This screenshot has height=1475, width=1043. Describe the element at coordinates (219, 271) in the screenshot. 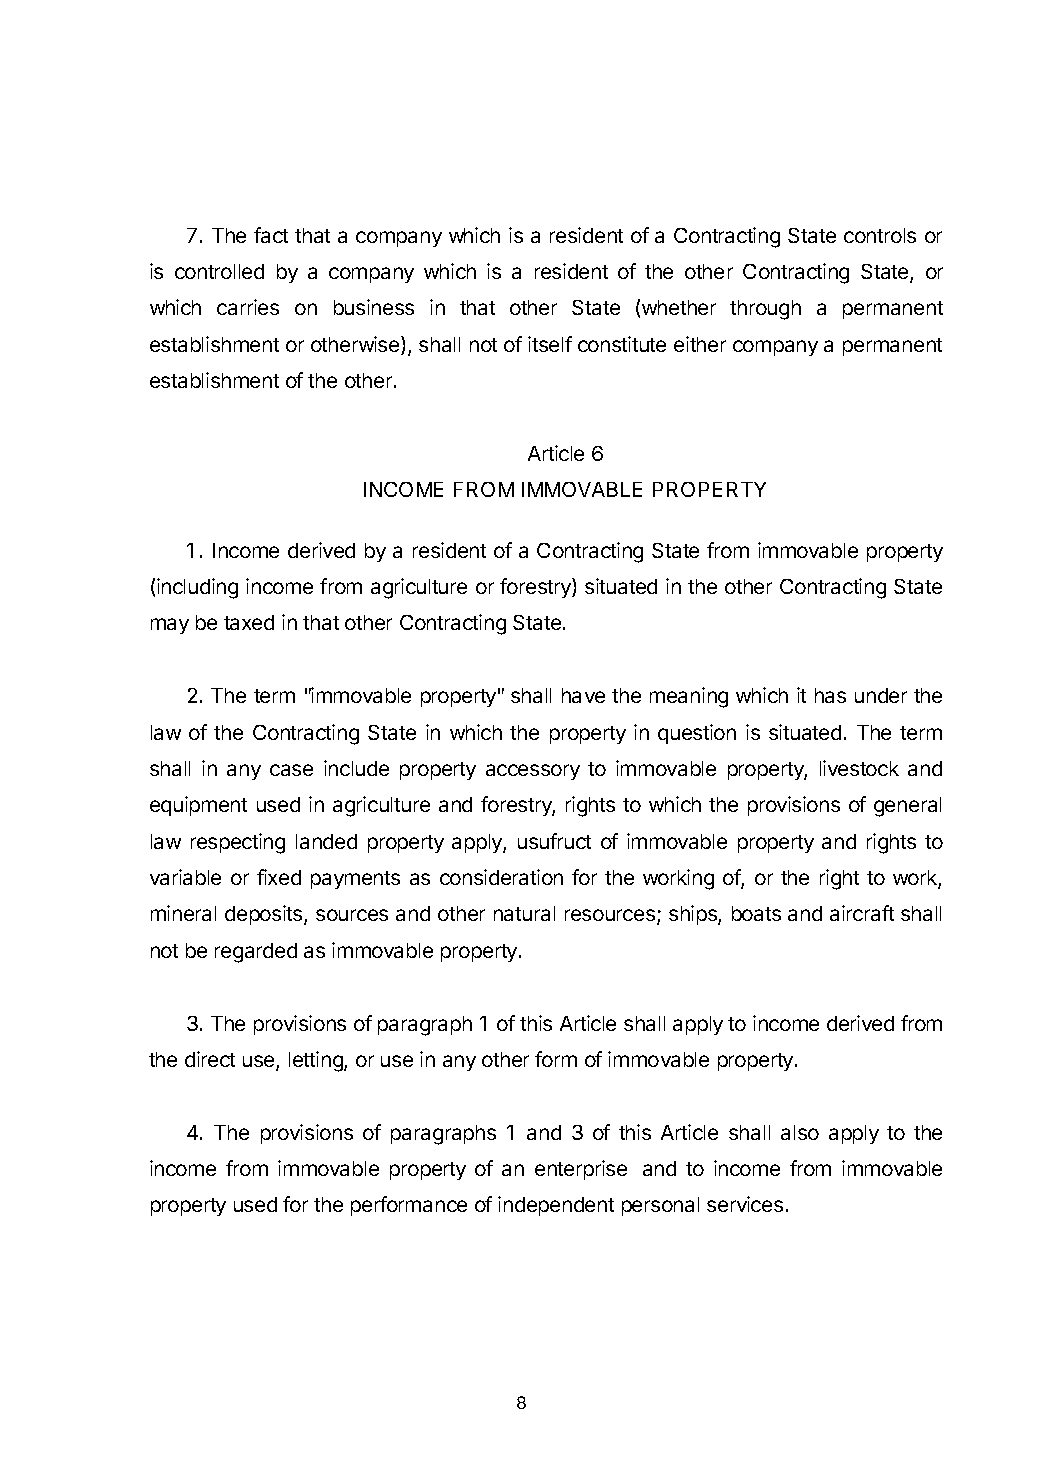

I see `controlled` at that location.
